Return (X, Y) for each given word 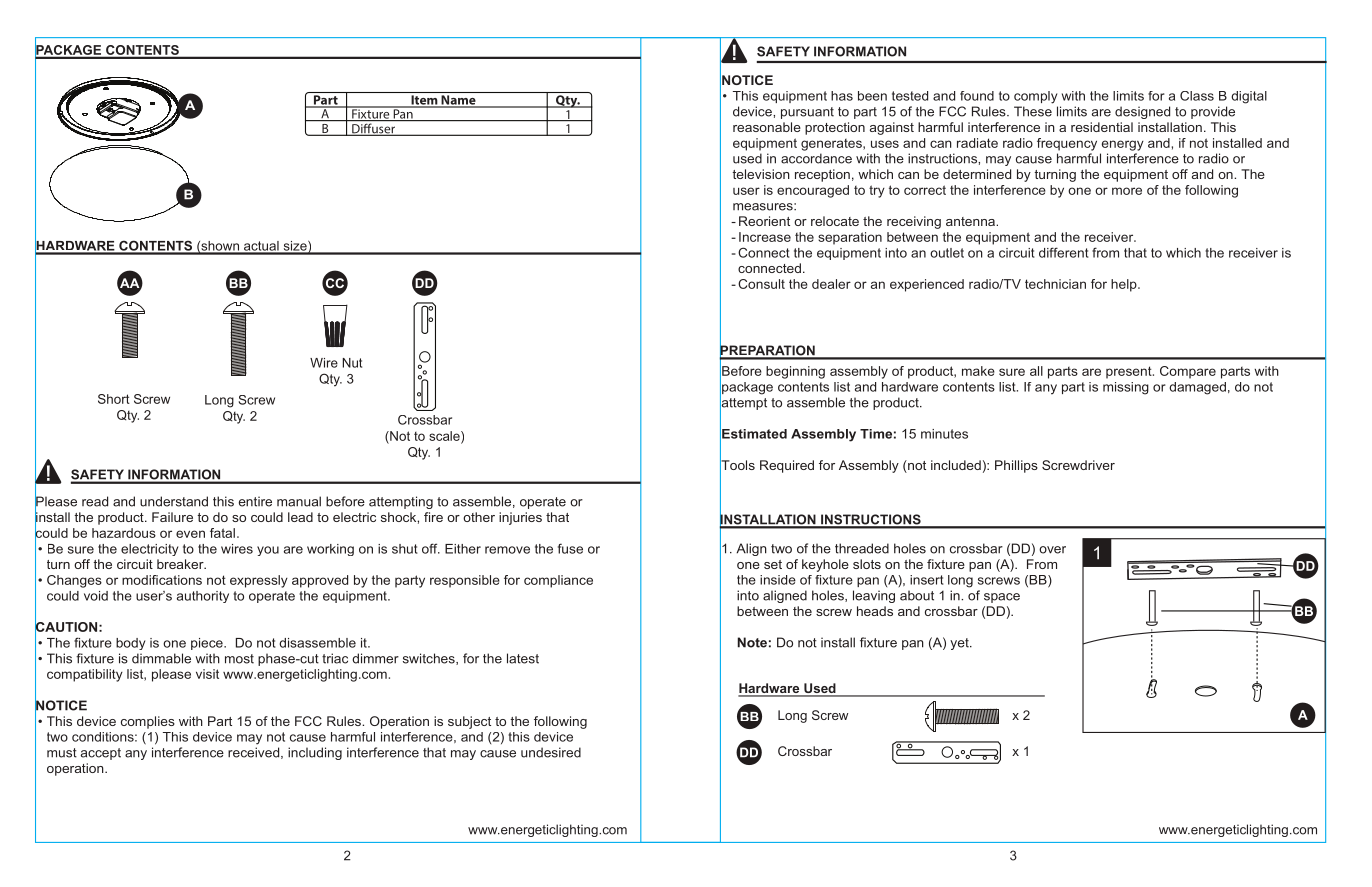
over (1052, 550)
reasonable (767, 127)
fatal (222, 533)
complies (148, 722)
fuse (570, 548)
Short (114, 399)
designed (1142, 112)
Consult (761, 284)
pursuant (807, 113)
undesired (551, 752)
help (1125, 285)
